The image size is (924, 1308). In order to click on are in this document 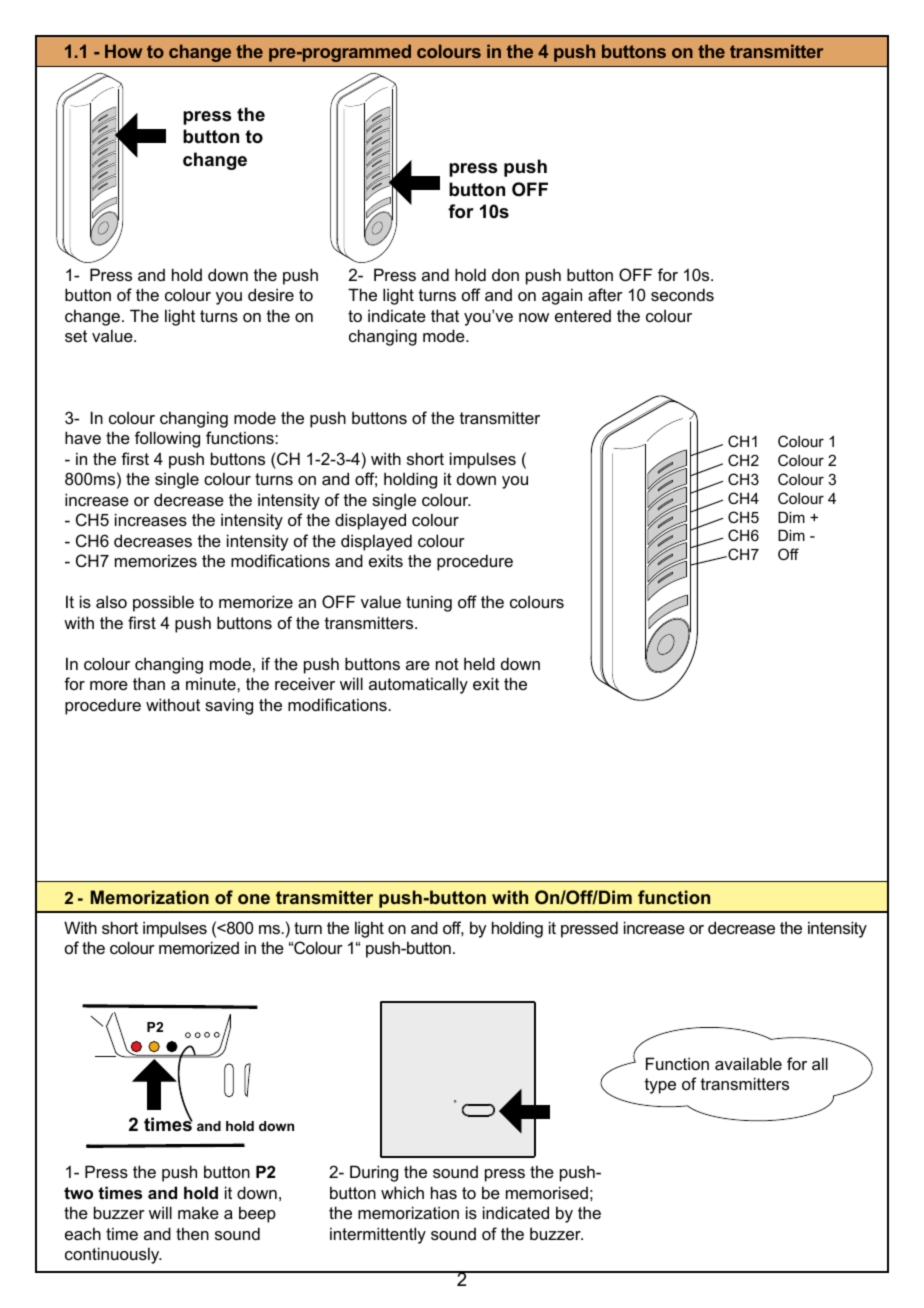, I will do `click(418, 665)`.
